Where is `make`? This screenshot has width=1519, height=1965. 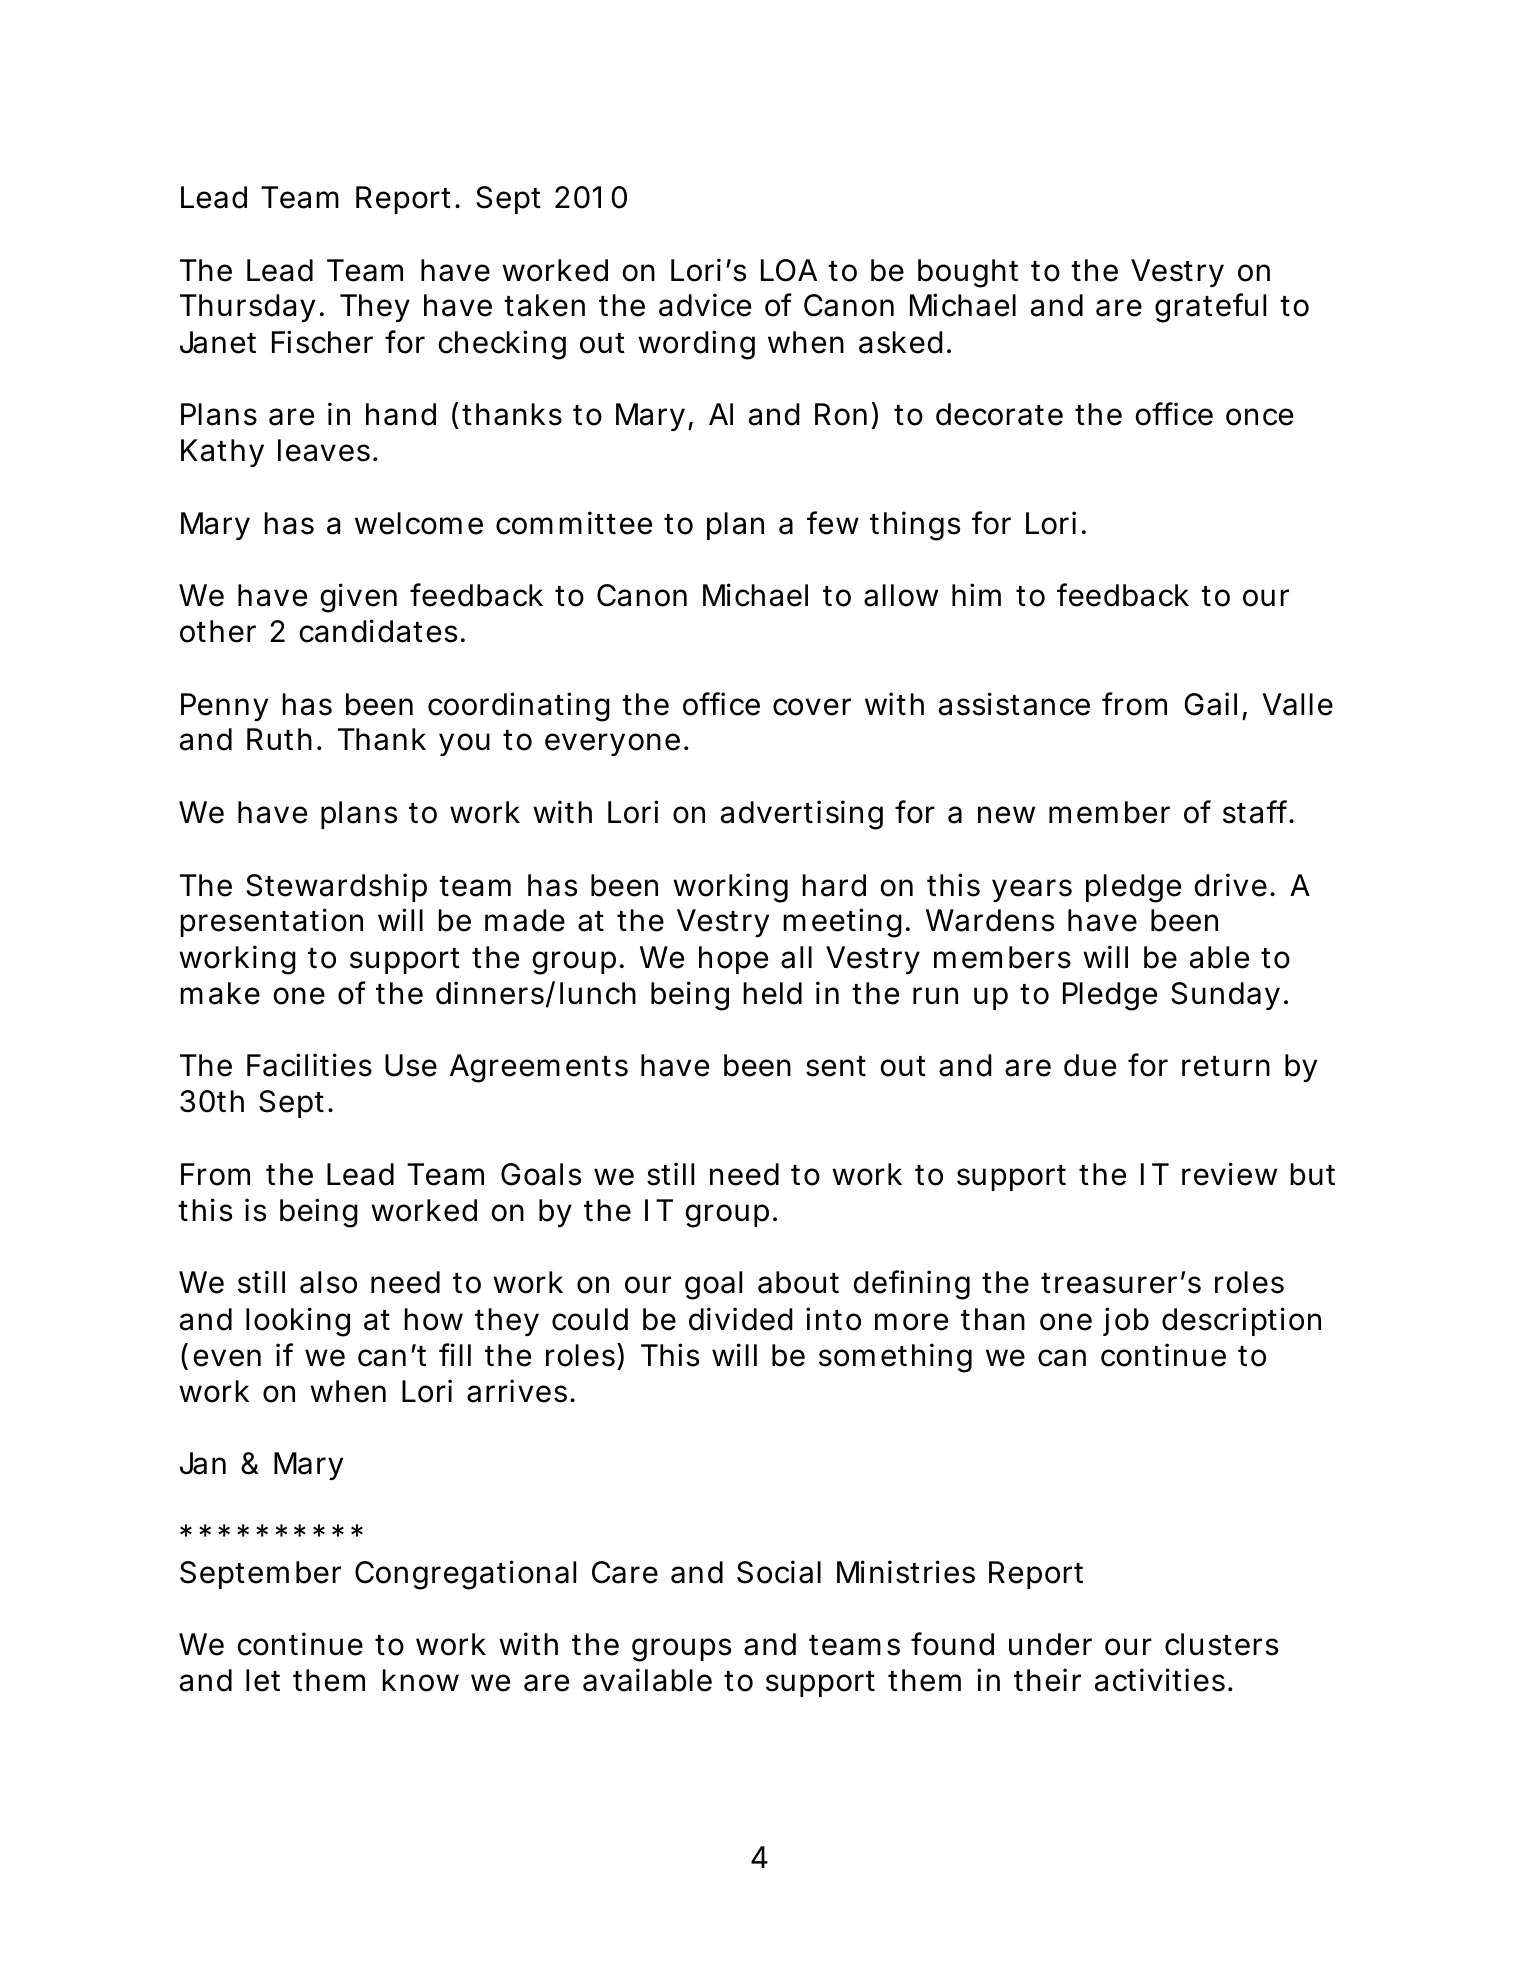
make is located at coordinates (220, 993).
